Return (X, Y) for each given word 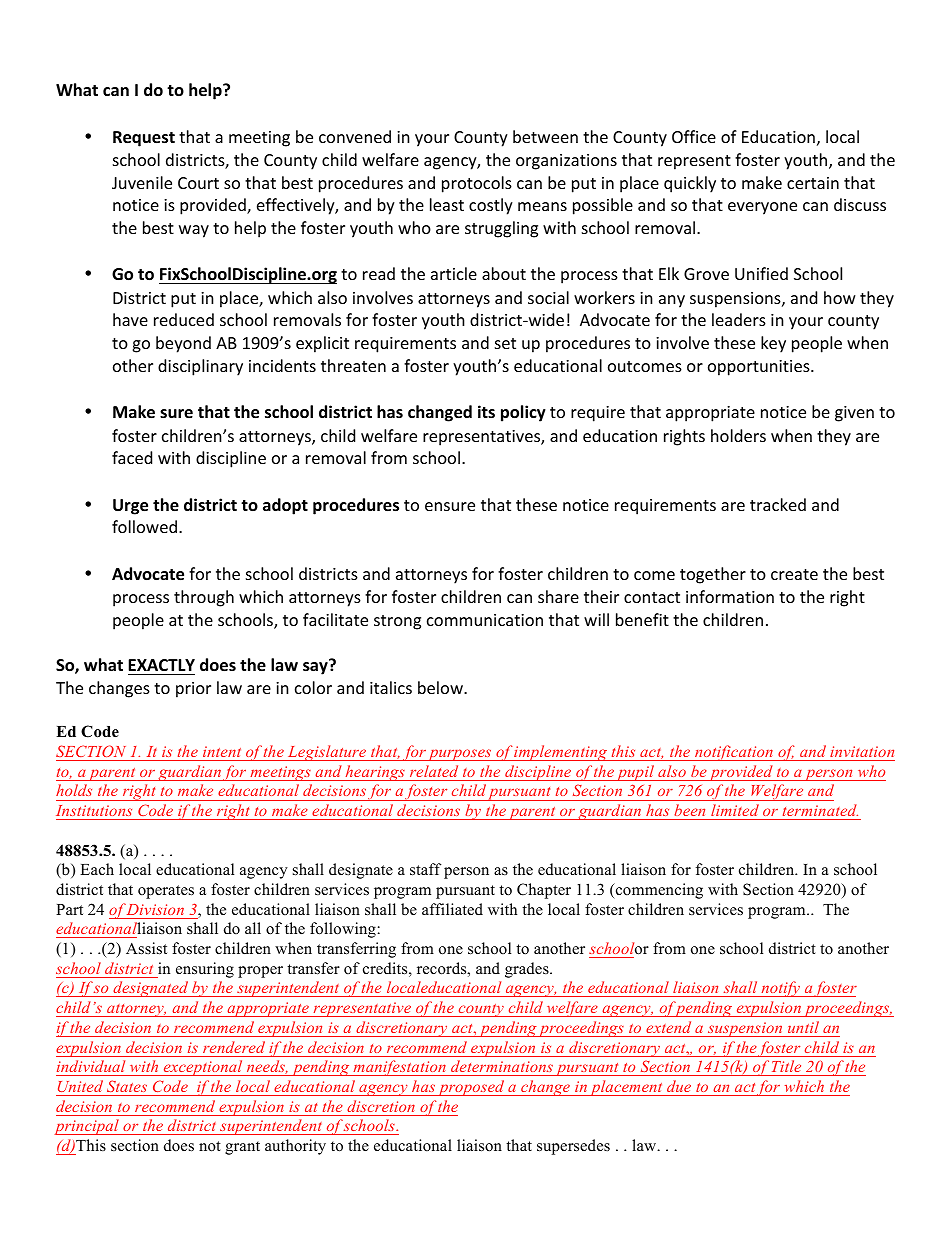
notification (734, 753)
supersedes (573, 1147)
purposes (460, 755)
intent (222, 751)
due (679, 1086)
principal (87, 1127)
